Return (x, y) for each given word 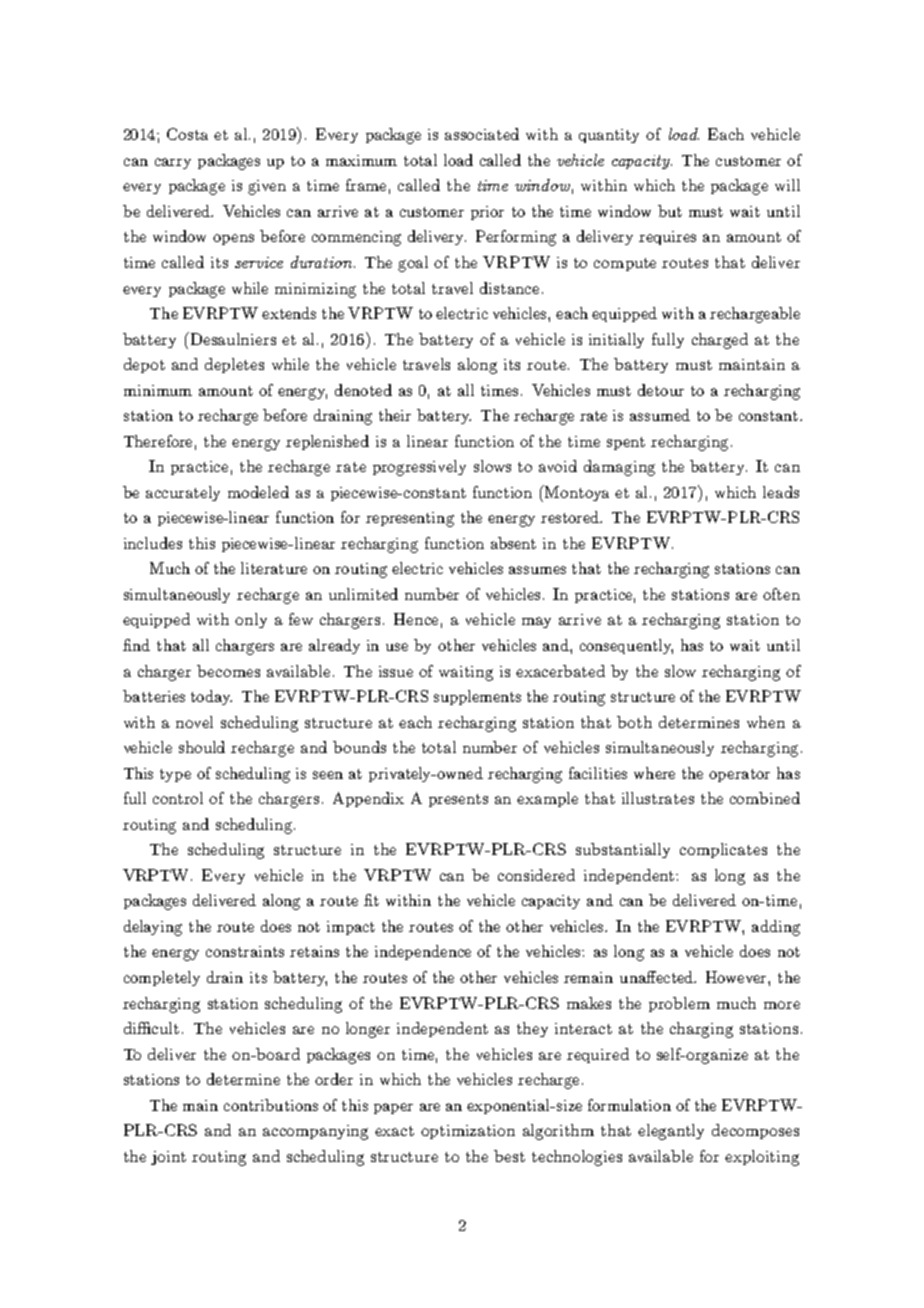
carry (173, 163)
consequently (626, 646)
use (397, 647)
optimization (468, 1132)
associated (482, 134)
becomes (228, 671)
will (787, 185)
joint (168, 1158)
